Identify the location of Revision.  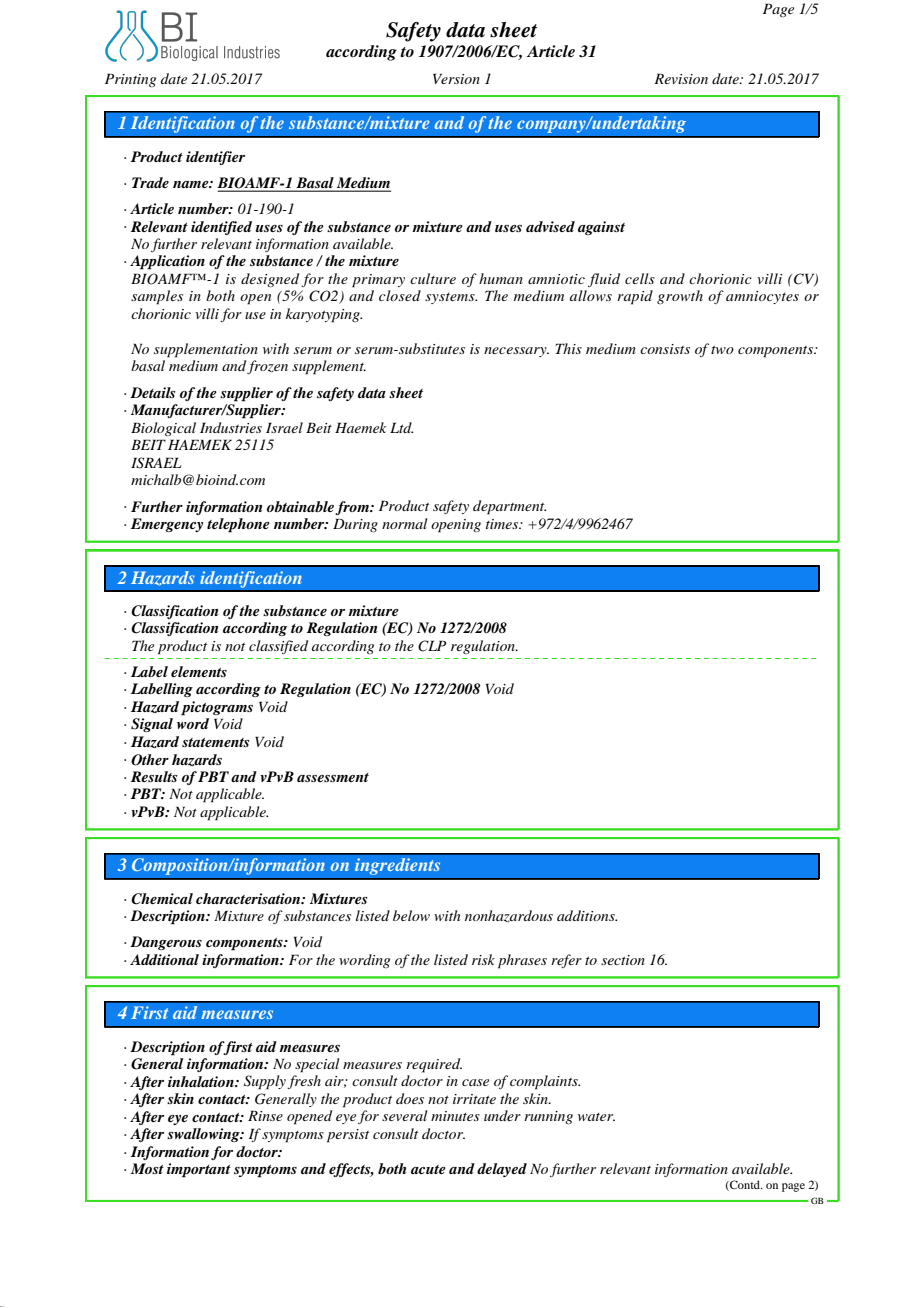
(681, 78).
